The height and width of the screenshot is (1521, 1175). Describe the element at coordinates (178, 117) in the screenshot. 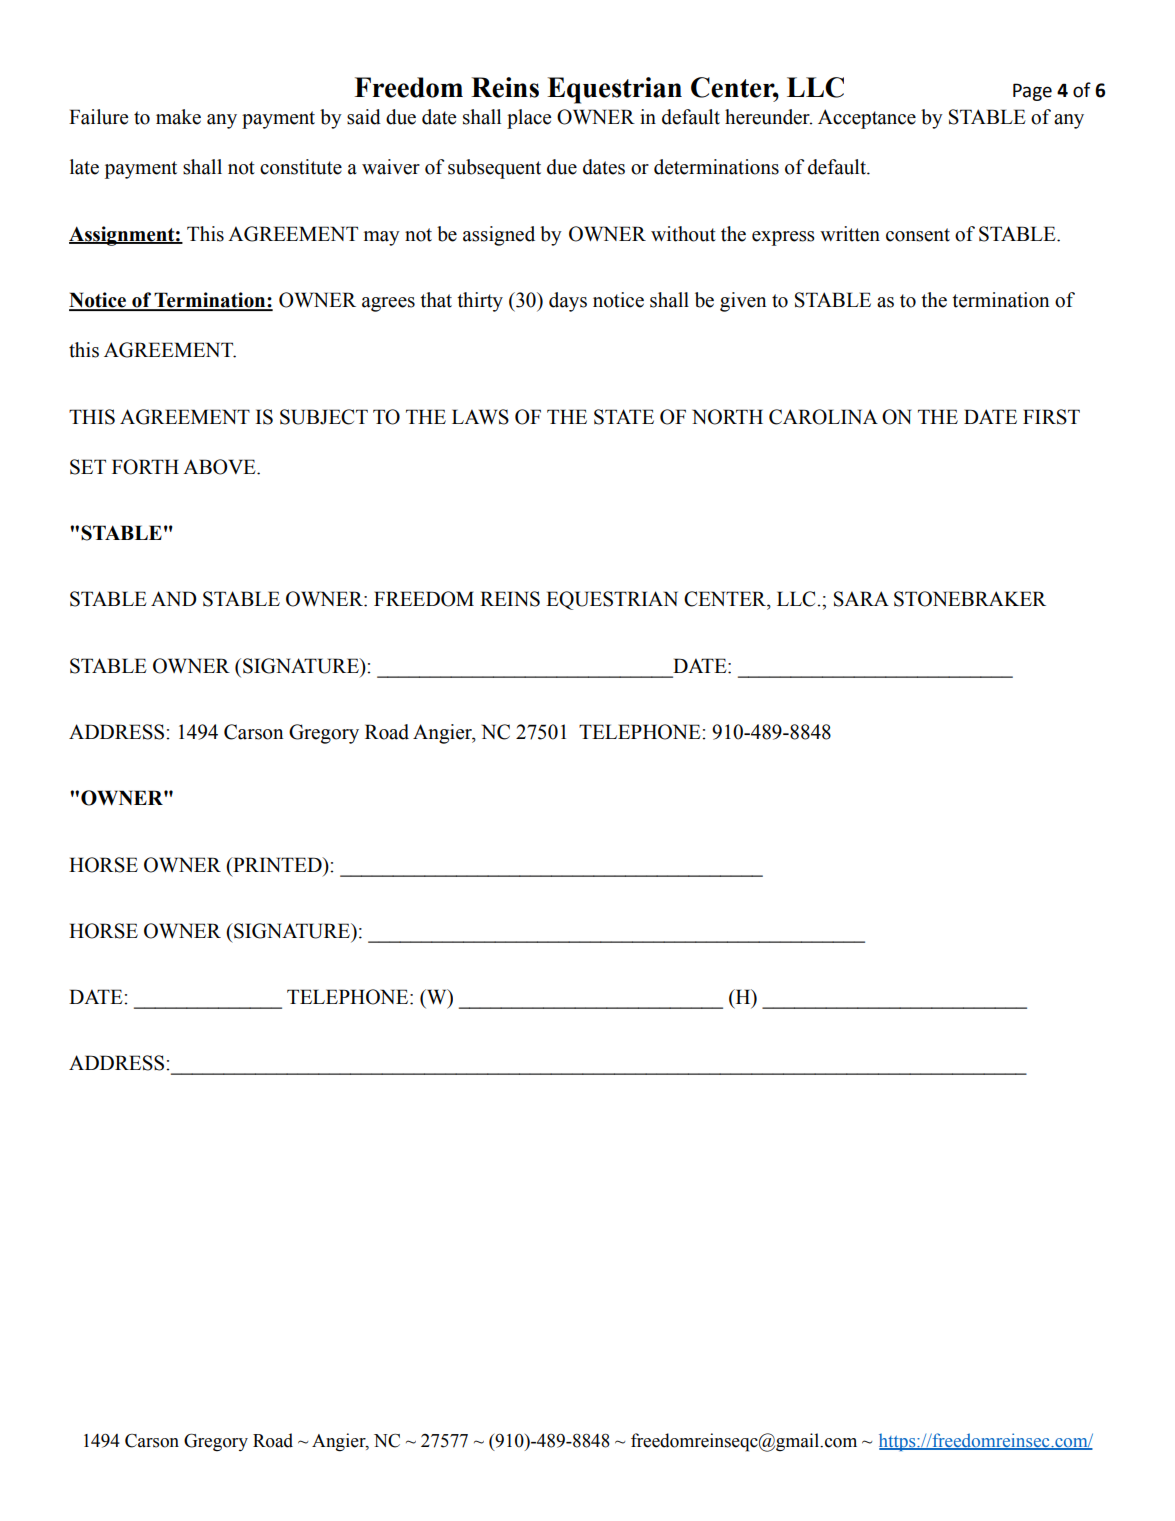

I see `make` at that location.
